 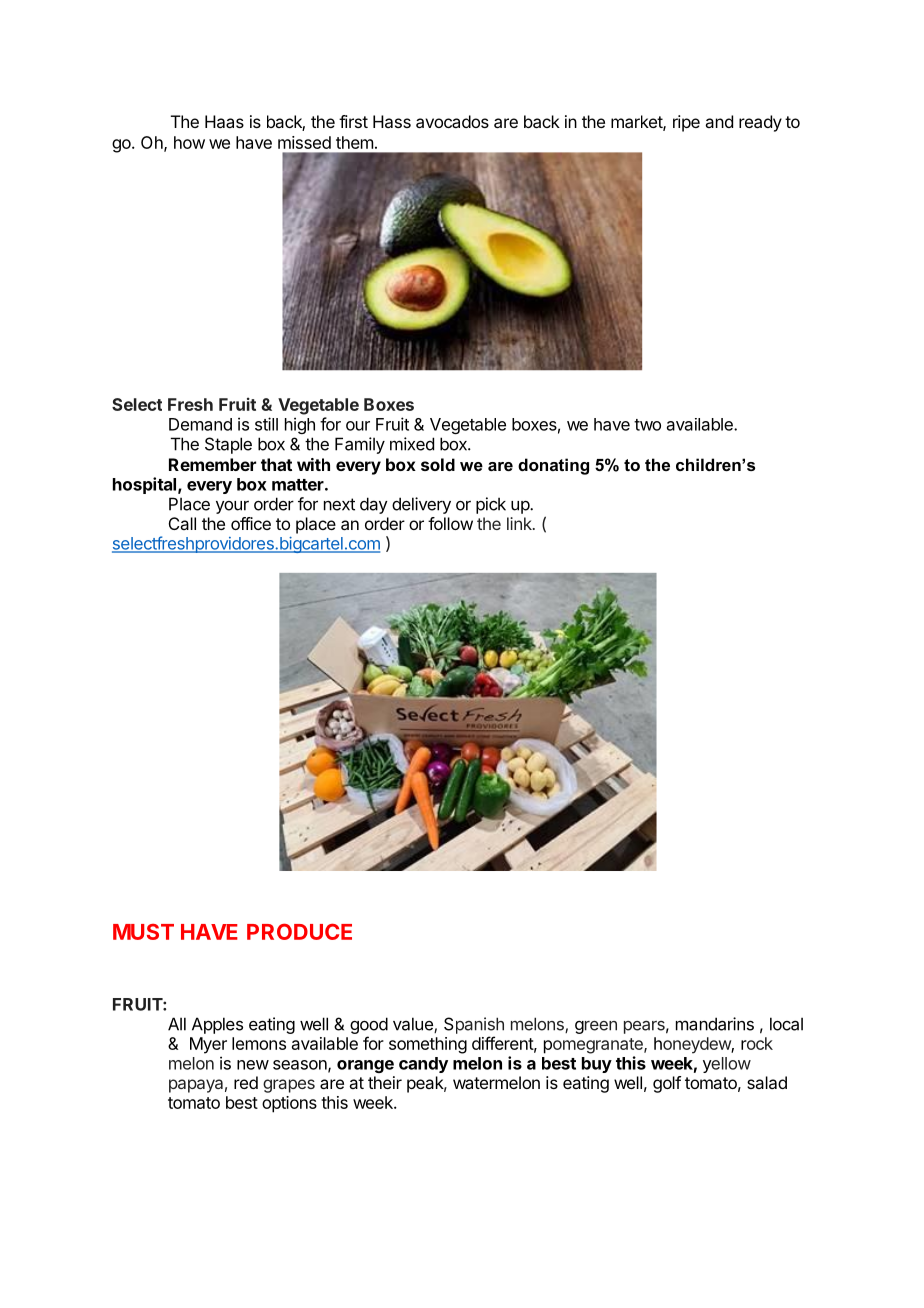 I want to click on something, so click(x=428, y=1045).
